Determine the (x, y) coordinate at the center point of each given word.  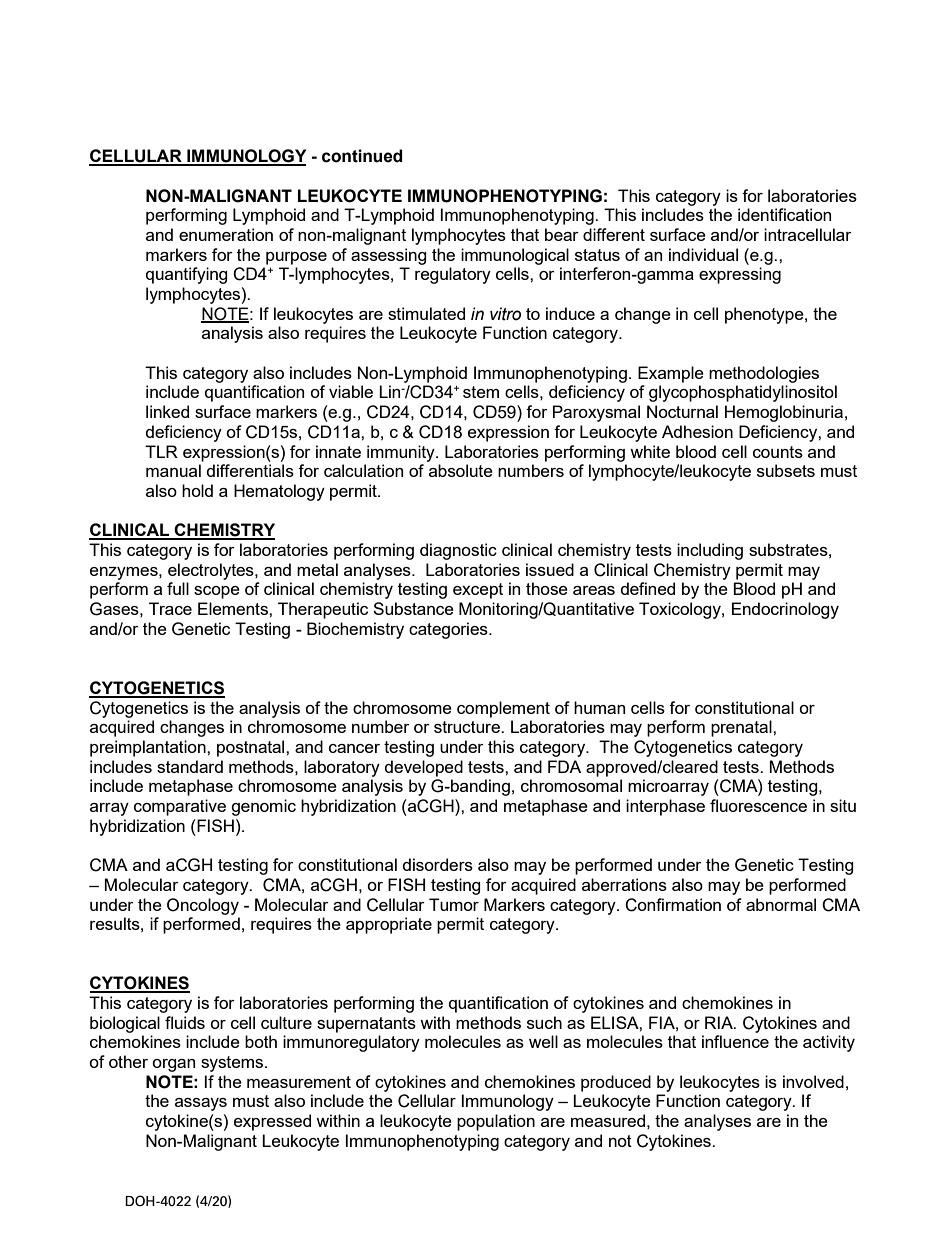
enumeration (226, 234)
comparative (180, 807)
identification (784, 214)
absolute (461, 470)
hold (197, 490)
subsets (786, 470)
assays (201, 1104)
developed (424, 768)
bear (562, 234)
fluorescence (758, 805)
